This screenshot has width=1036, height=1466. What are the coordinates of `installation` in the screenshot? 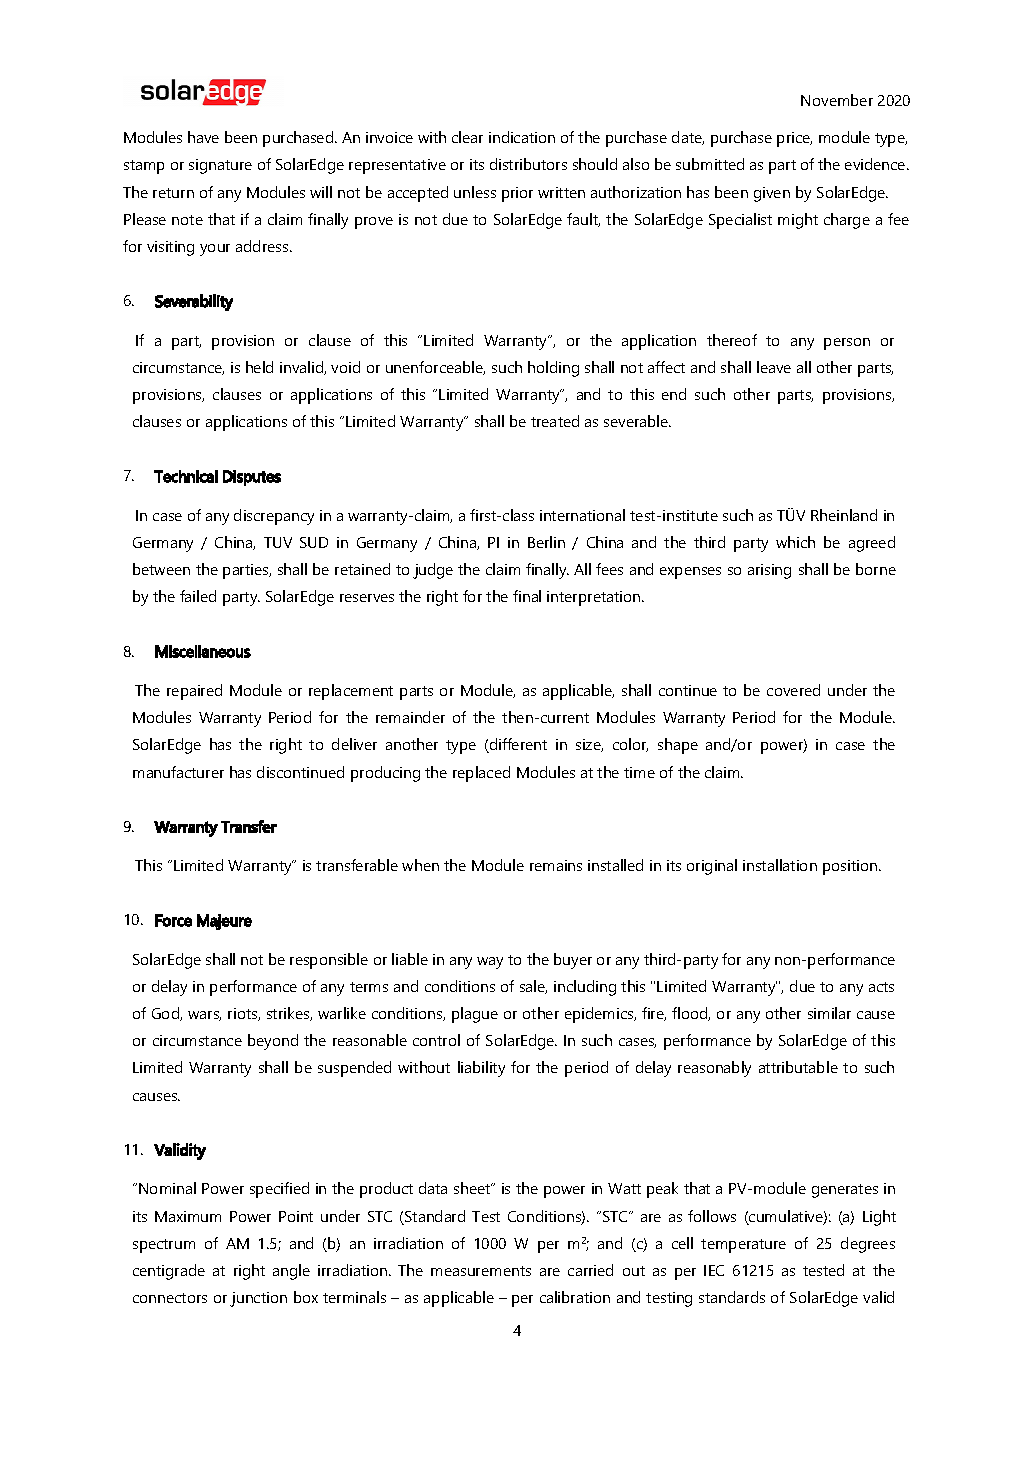 It's located at (780, 865).
